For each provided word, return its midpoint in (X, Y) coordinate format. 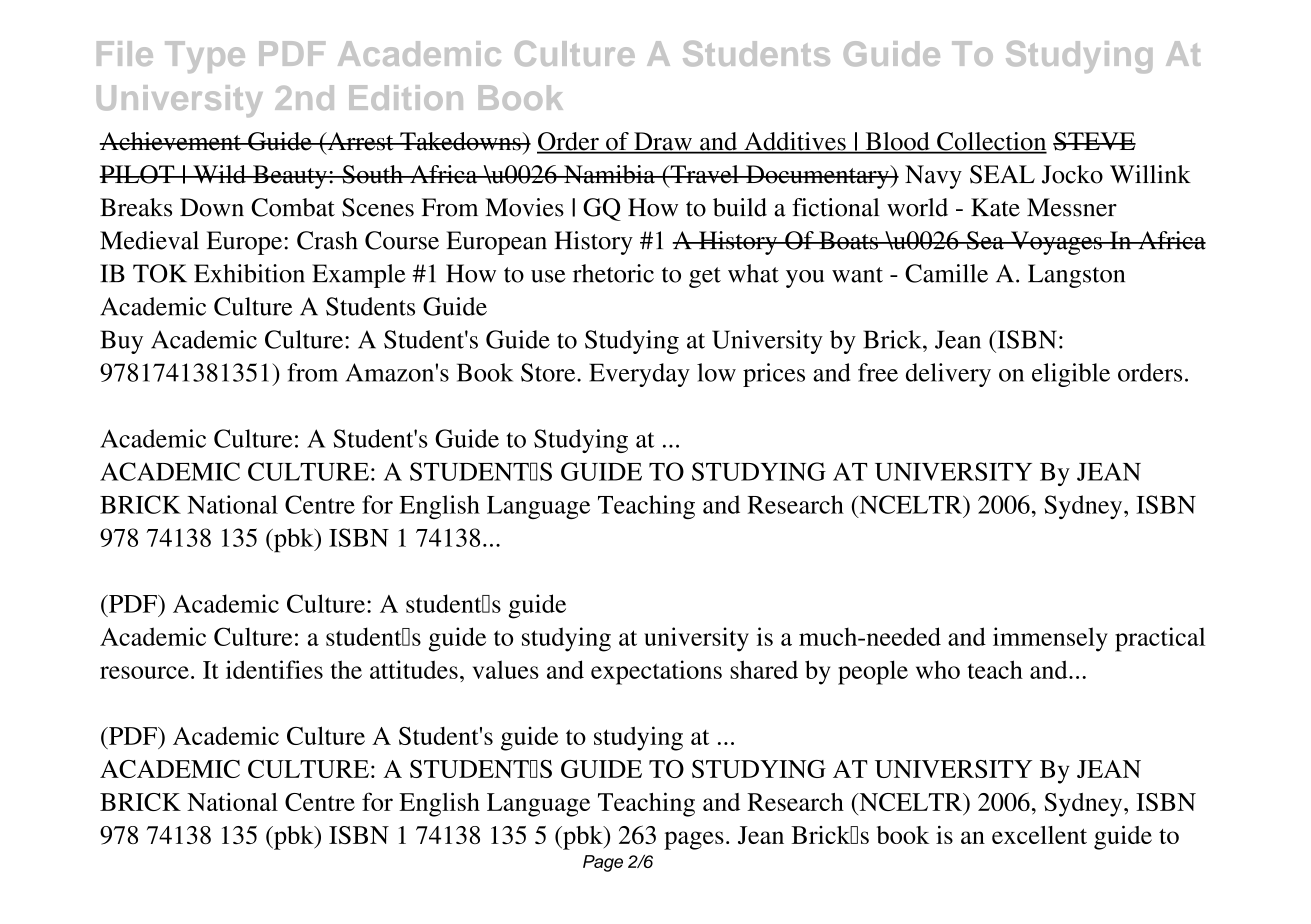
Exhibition (249, 273)
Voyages (1056, 243)
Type (205, 57)
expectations (656, 672)
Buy (122, 342)
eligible (1071, 375)
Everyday (639, 375)
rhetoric (613, 273)
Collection (991, 142)
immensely (1050, 639)
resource (144, 672)
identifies (274, 669)
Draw (663, 142)
